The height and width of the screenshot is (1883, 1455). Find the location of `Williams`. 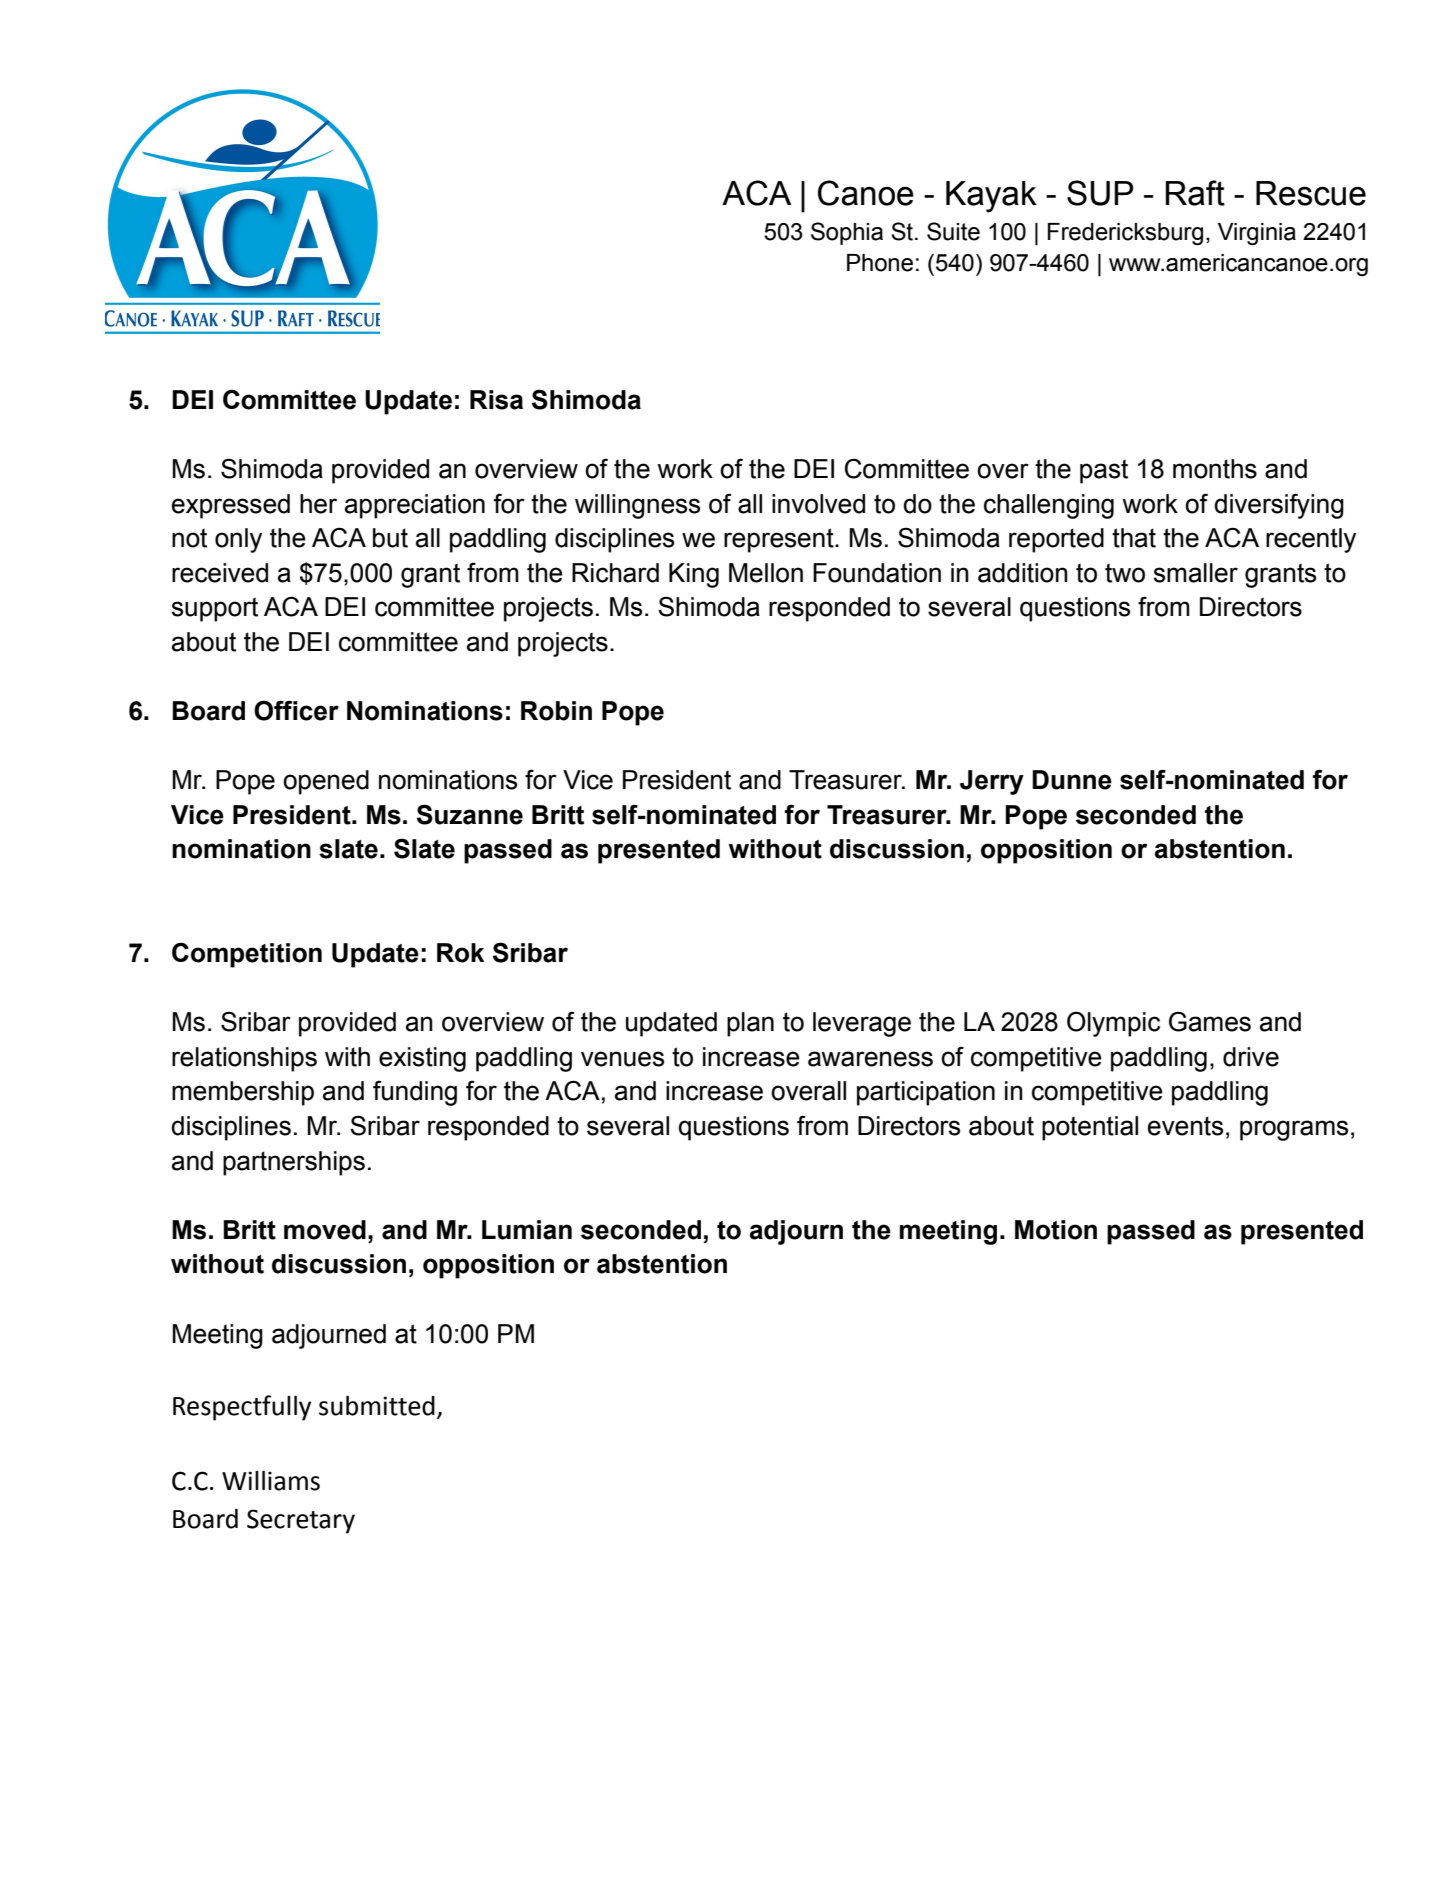

Williams is located at coordinates (271, 1481).
